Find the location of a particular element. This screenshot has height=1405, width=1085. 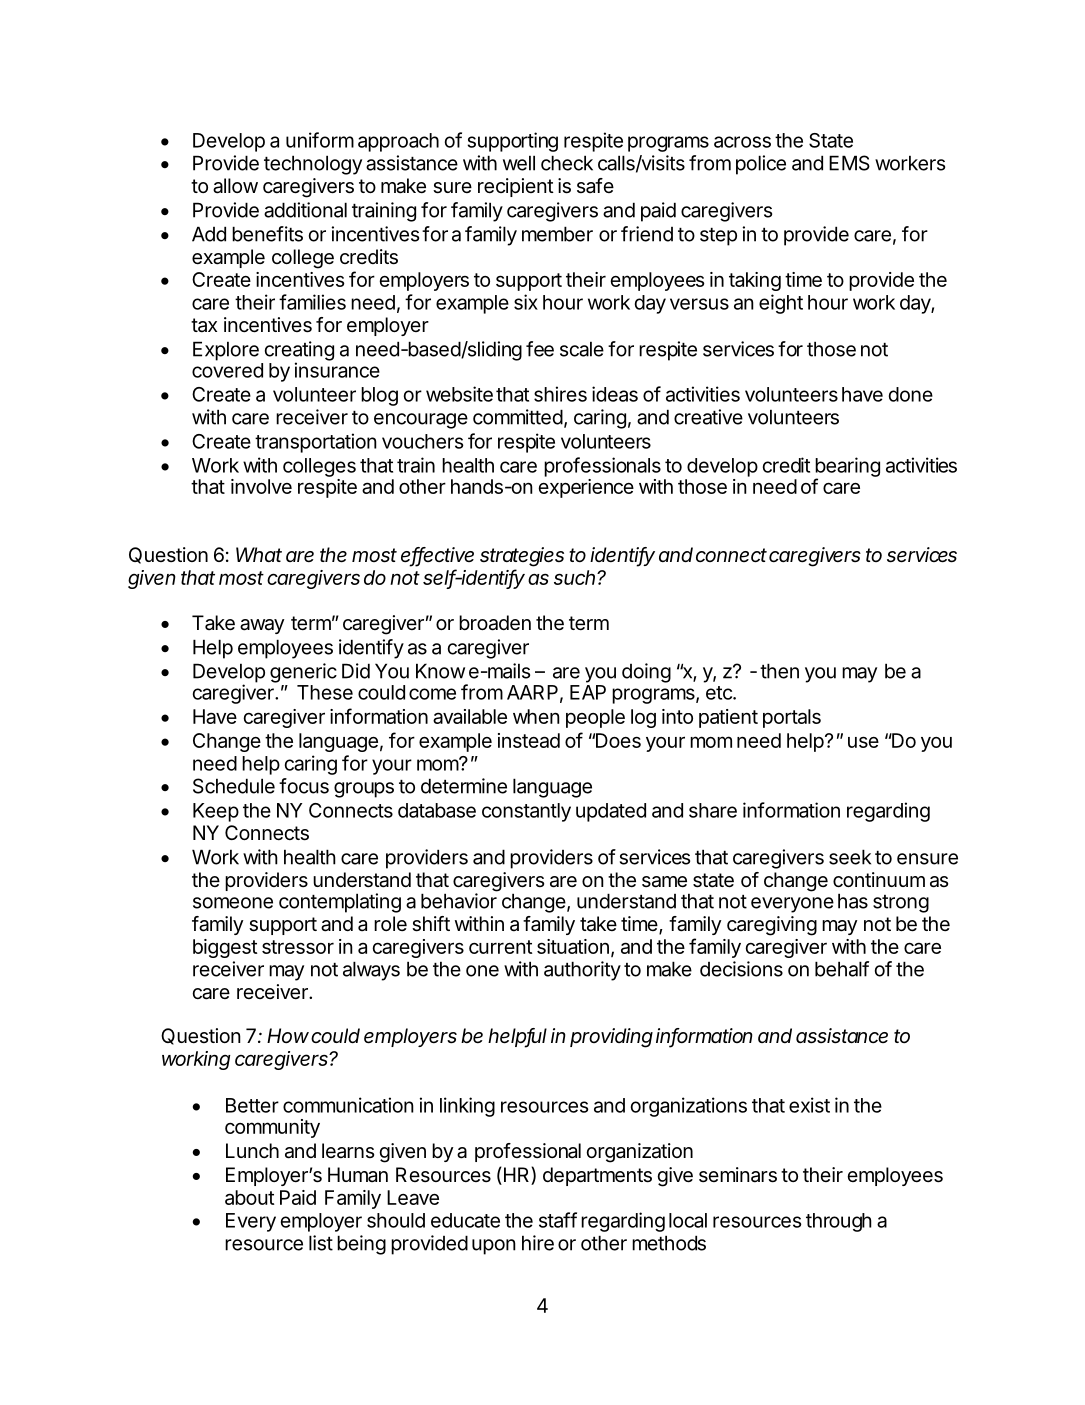

contemplating is located at coordinates (340, 903).
